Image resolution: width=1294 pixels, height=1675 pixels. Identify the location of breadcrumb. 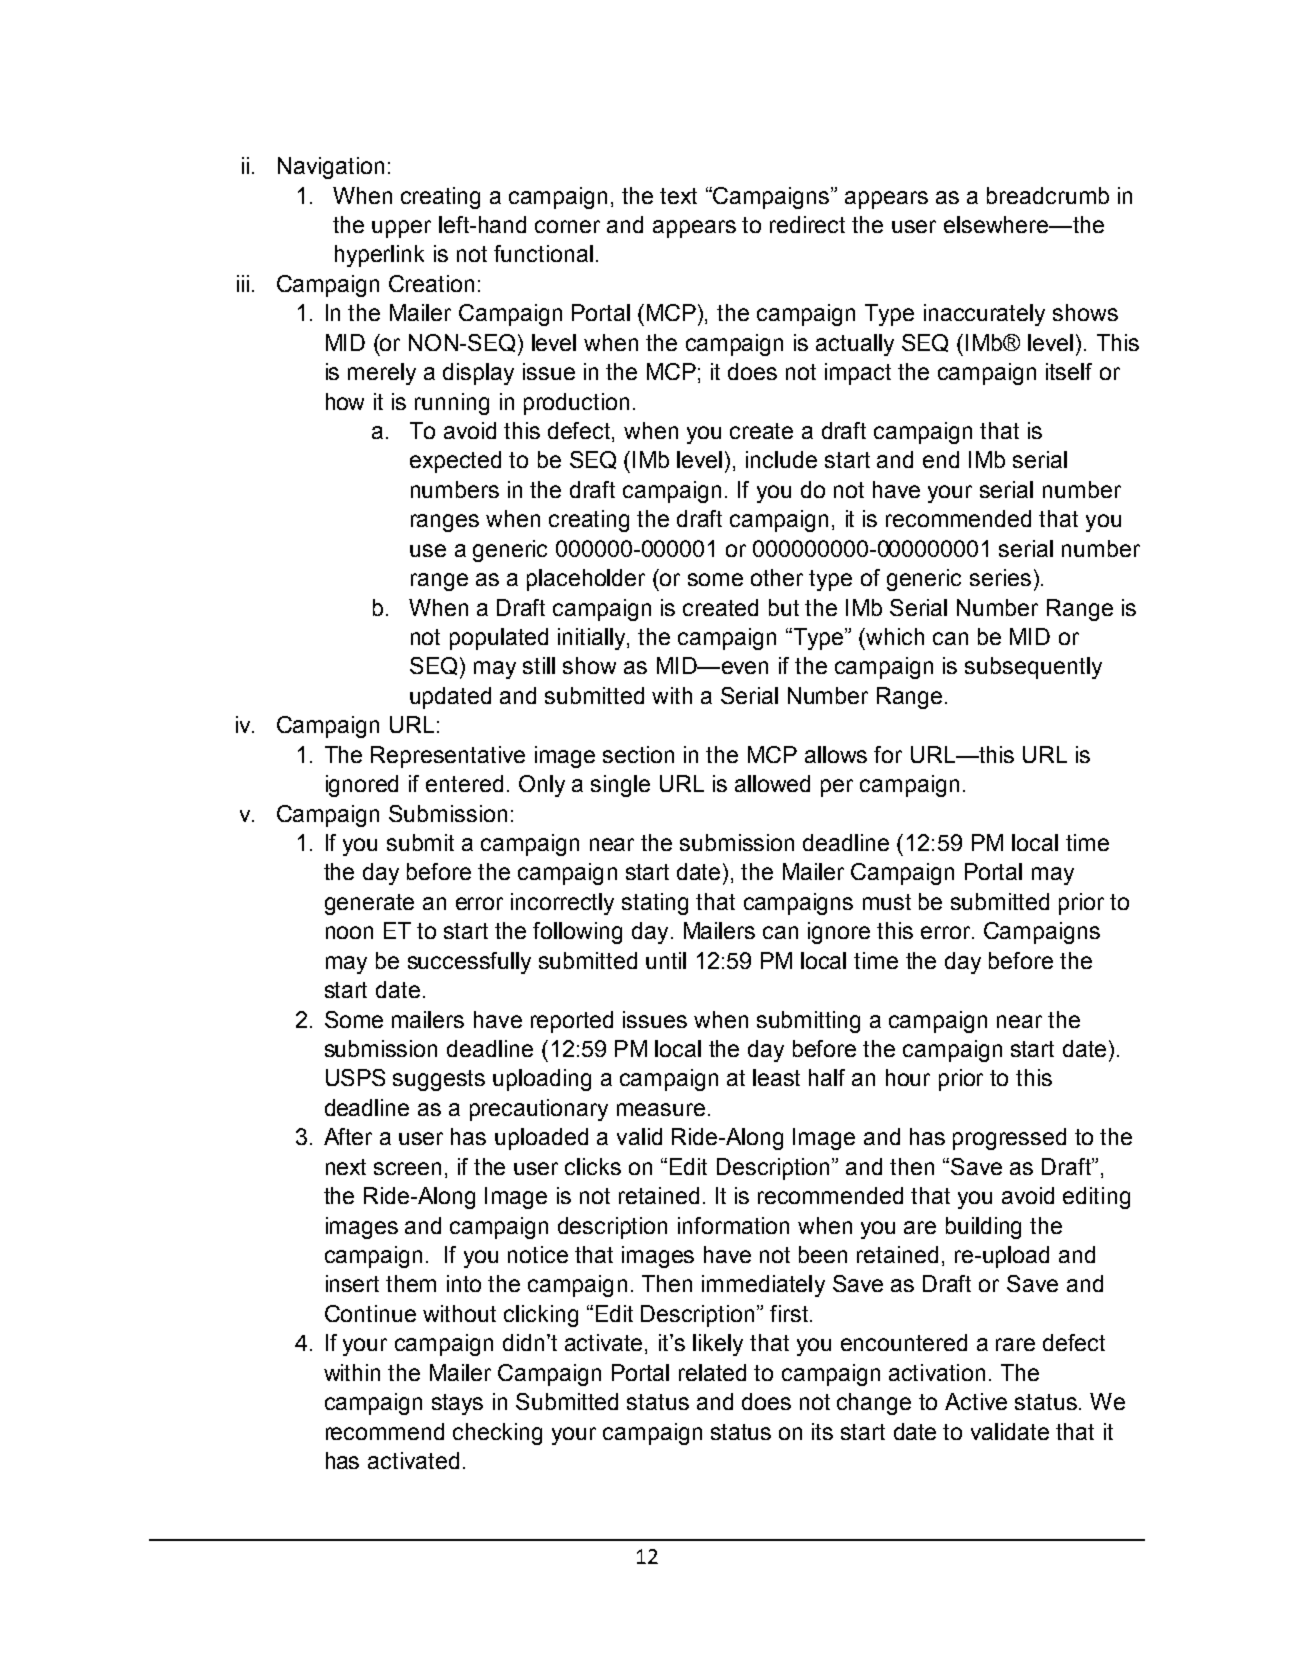
(1048, 195).
